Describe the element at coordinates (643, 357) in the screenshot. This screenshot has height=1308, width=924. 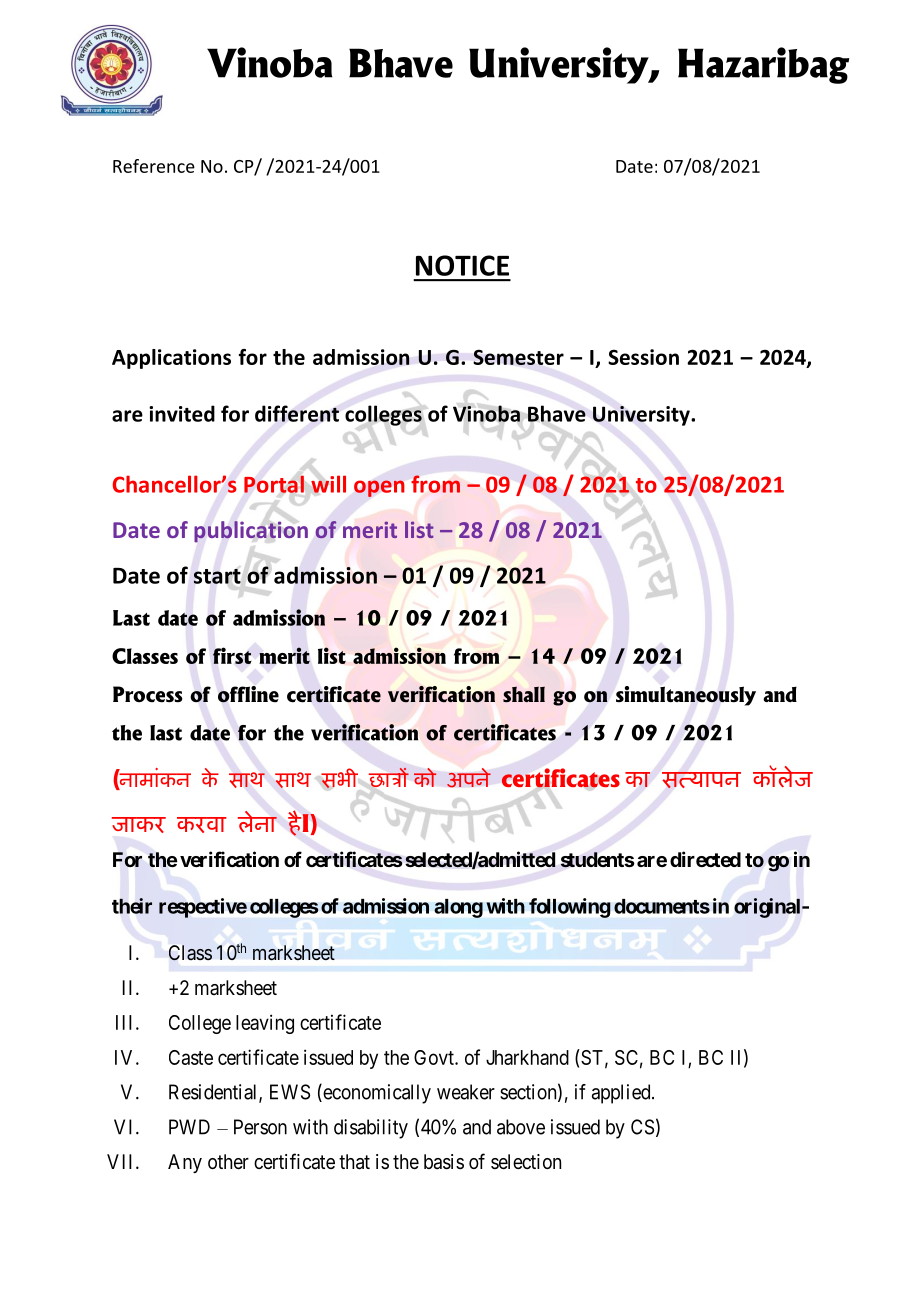
I see `Session` at that location.
